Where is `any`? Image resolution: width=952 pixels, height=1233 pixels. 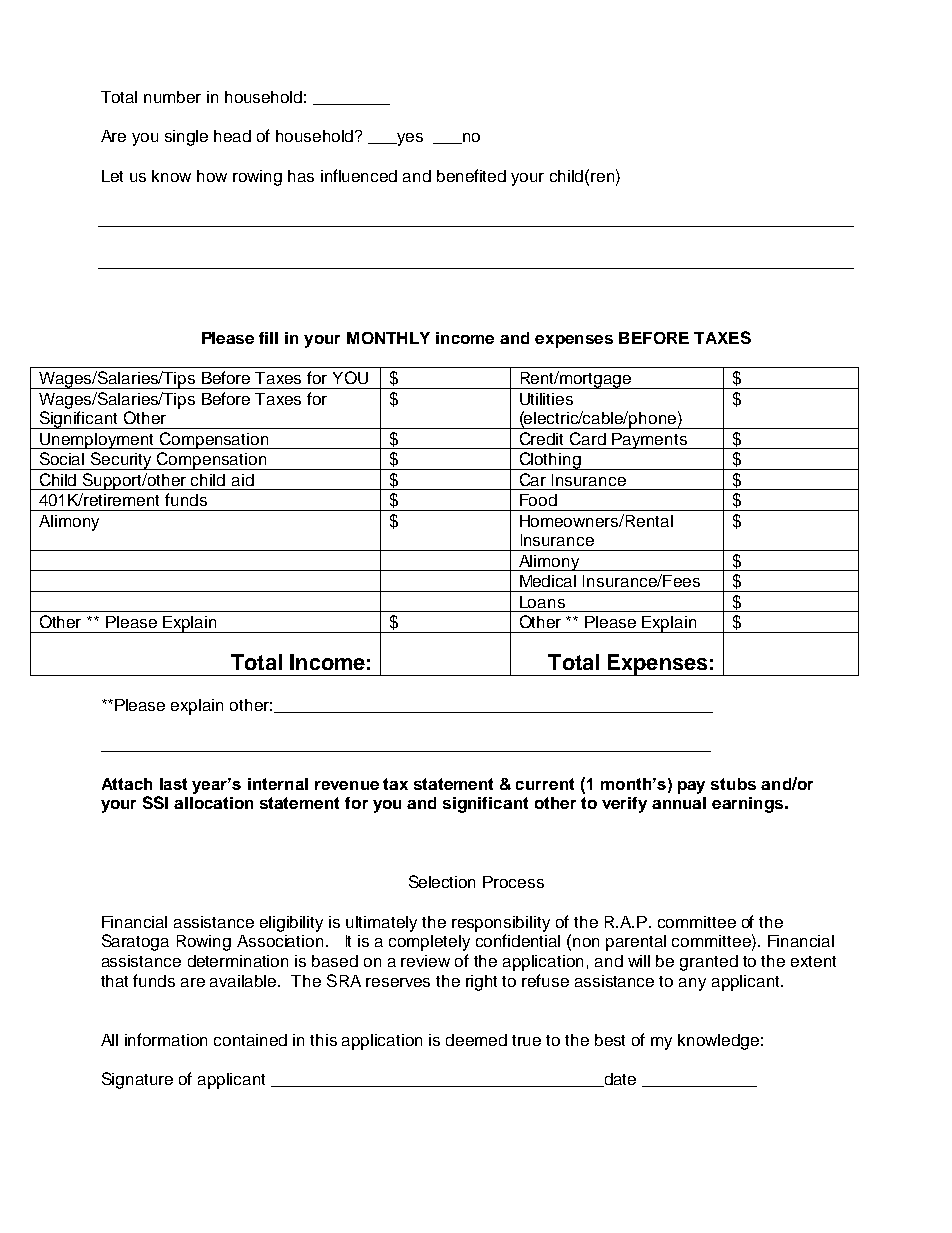 any is located at coordinates (692, 984).
